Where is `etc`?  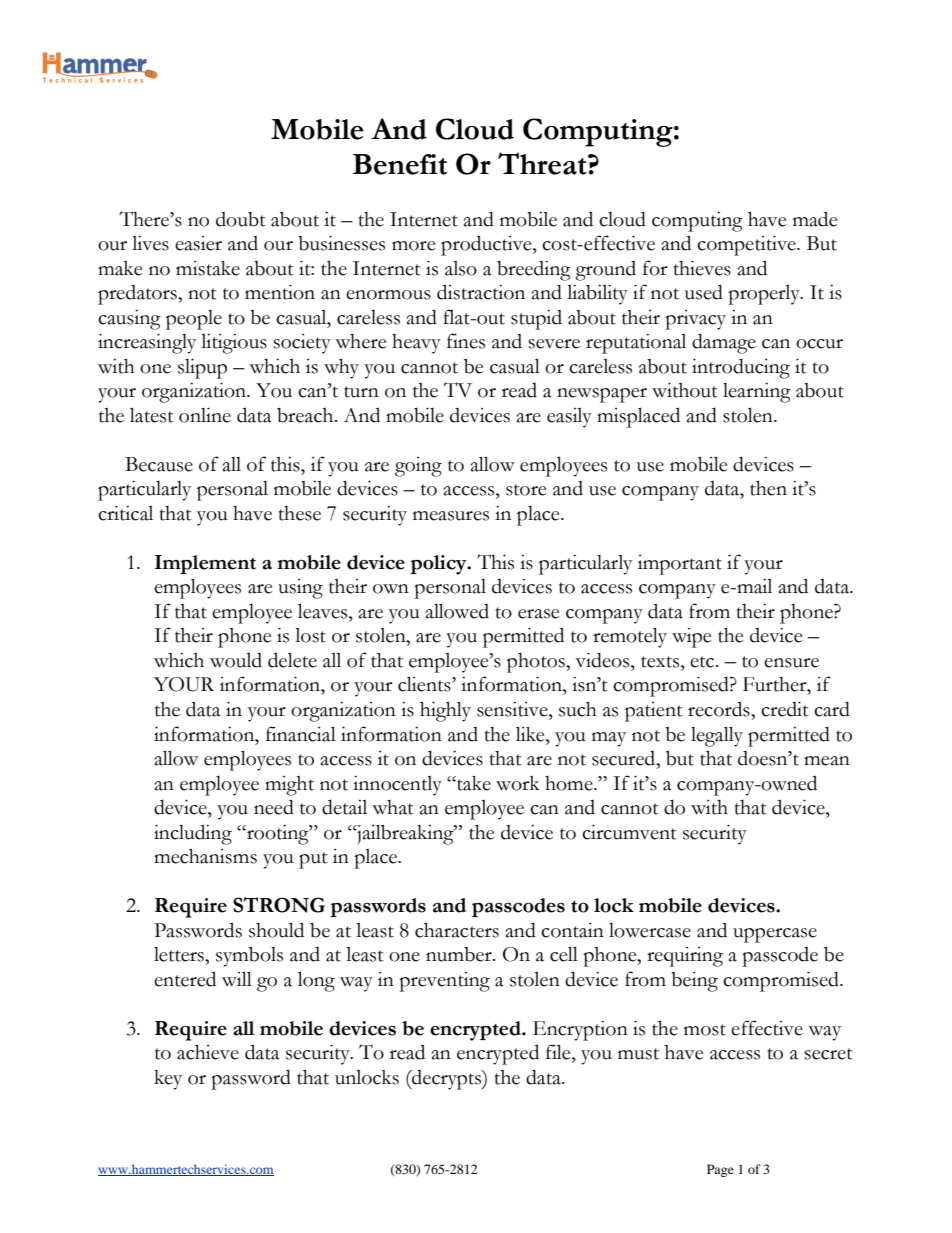 etc is located at coordinates (703, 662).
